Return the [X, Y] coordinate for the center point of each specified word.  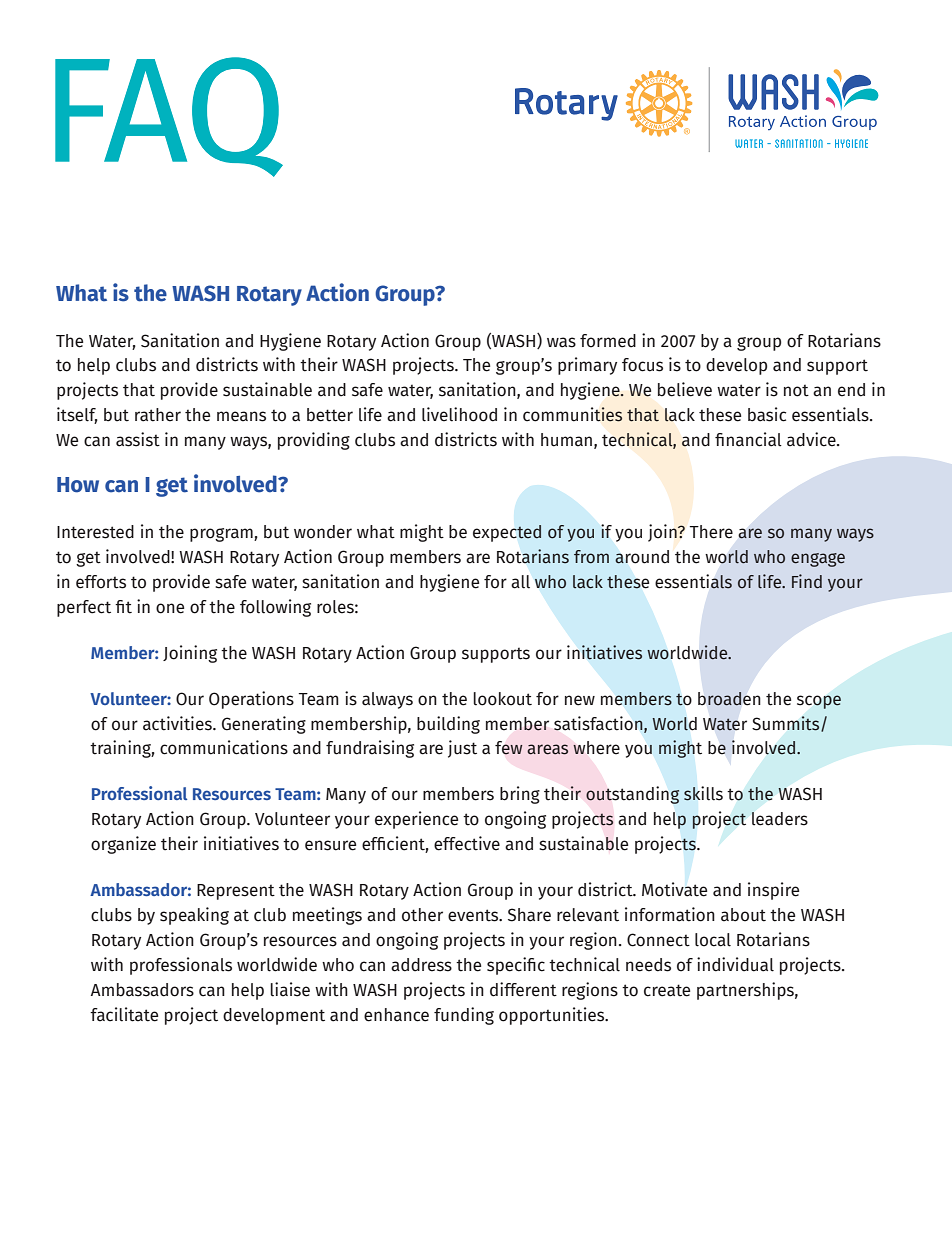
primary [587, 366]
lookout [502, 699]
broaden [729, 699]
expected [507, 533]
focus [642, 365]
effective [467, 843]
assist [138, 439]
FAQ [169, 117]
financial [748, 439]
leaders [780, 819]
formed [608, 341]
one [170, 608]
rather [158, 415]
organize [123, 845]
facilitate [124, 1014]
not [796, 391]
